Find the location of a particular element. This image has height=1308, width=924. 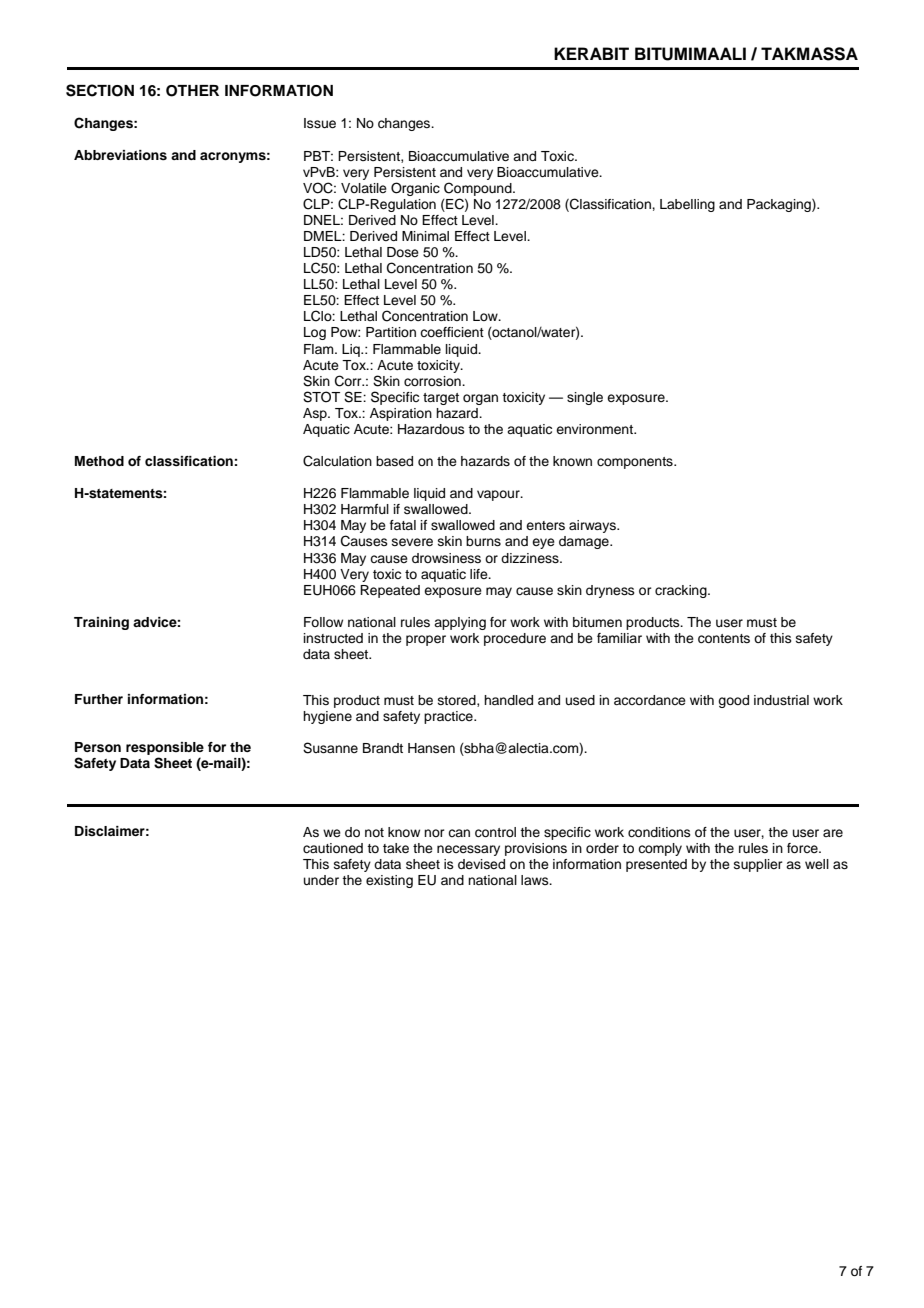

single is located at coordinates (585, 398).
